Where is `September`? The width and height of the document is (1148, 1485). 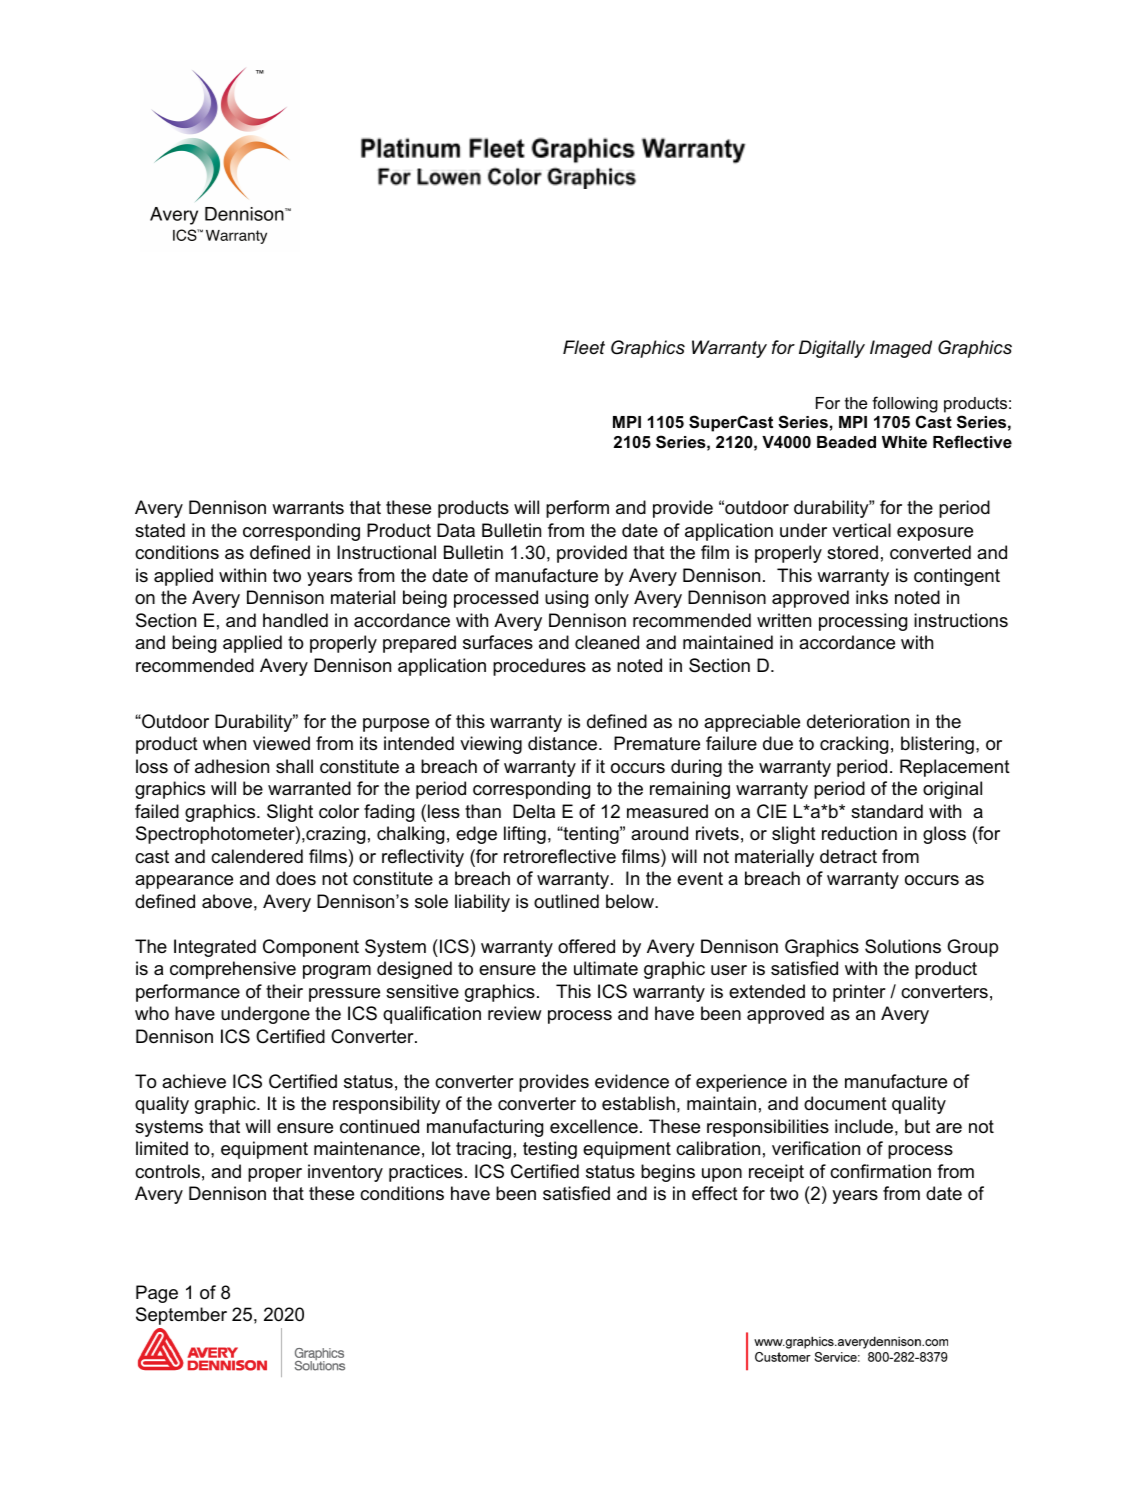 September is located at coordinates (181, 1316).
